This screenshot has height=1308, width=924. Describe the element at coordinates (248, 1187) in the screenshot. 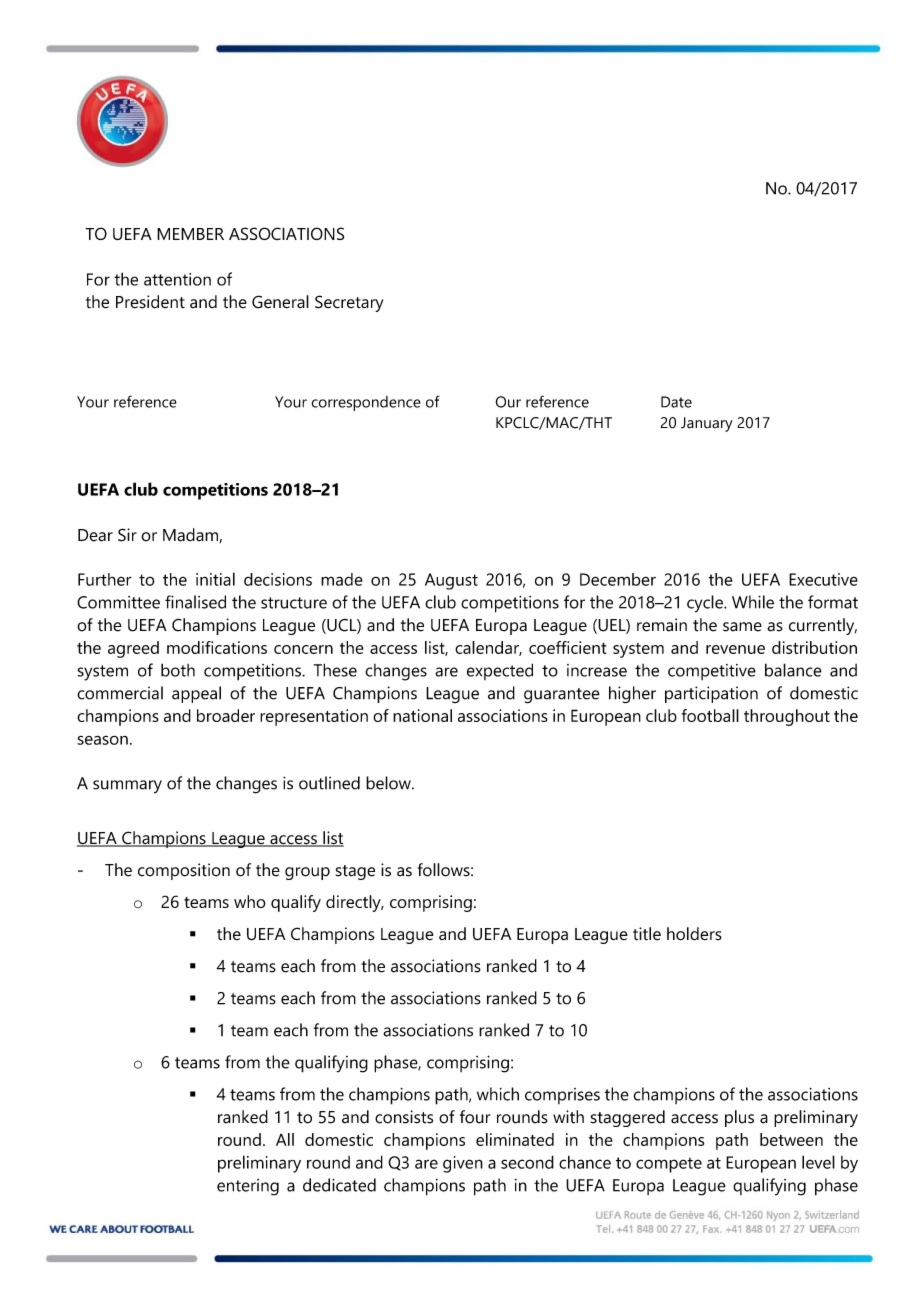

I see `entering` at that location.
